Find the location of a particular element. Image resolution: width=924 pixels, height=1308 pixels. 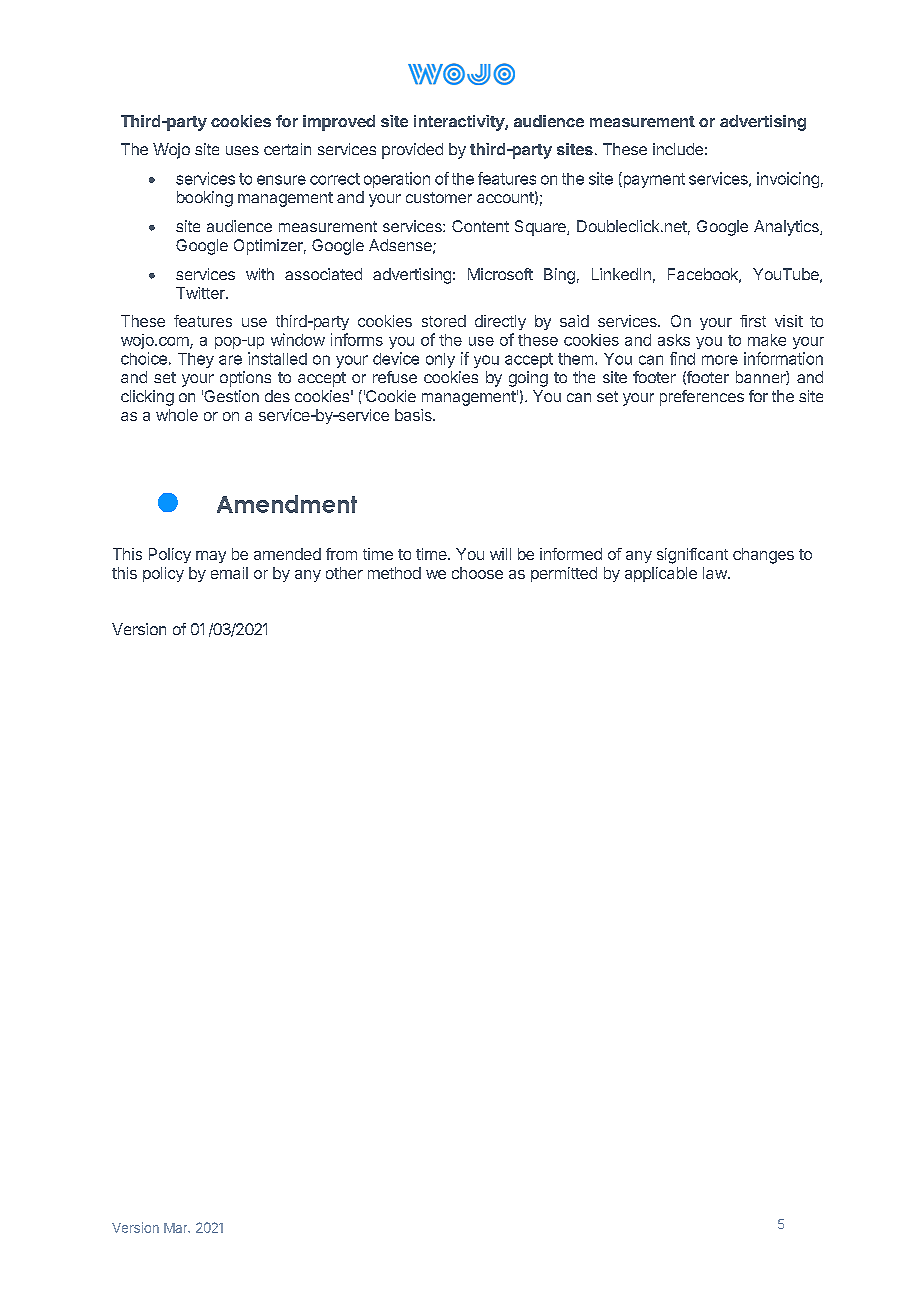

interactivity is located at coordinates (460, 123).
